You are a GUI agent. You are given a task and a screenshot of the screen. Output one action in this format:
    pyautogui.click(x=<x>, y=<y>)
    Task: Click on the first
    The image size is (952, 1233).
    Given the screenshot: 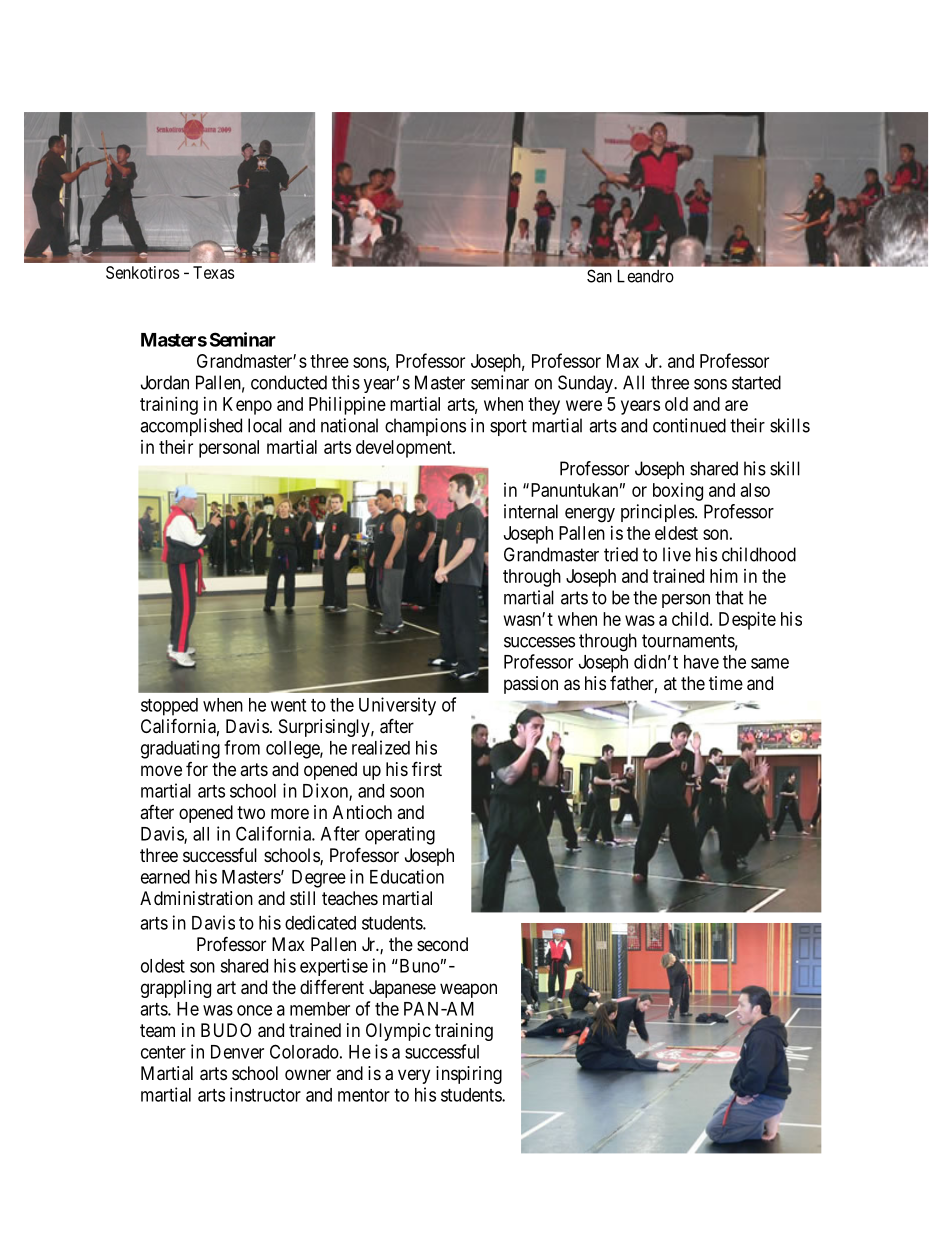 What is the action you would take?
    pyautogui.click(x=427, y=768)
